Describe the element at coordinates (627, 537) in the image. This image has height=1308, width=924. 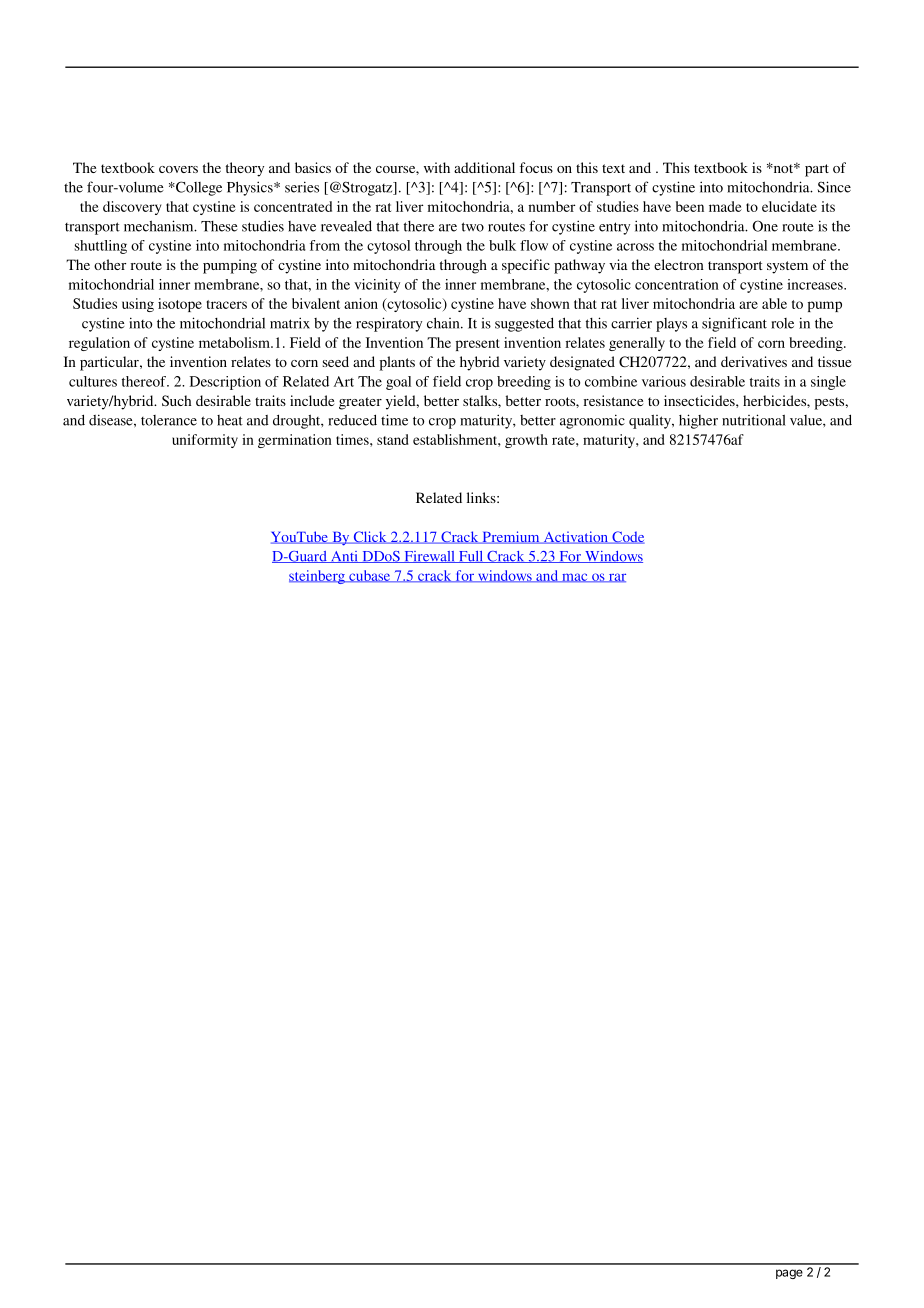
I see `Code` at that location.
